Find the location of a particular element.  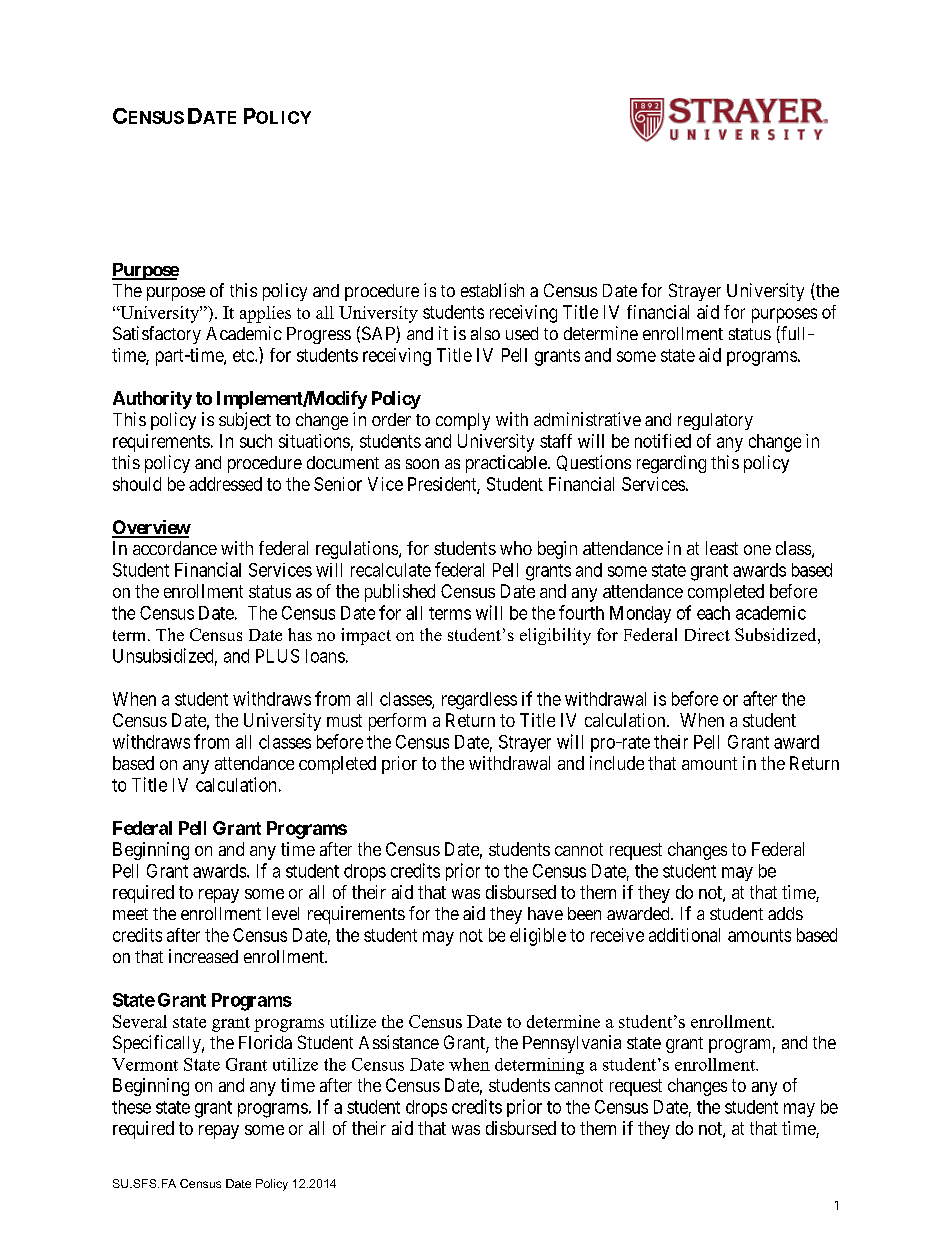

regulatory is located at coordinates (715, 421).
